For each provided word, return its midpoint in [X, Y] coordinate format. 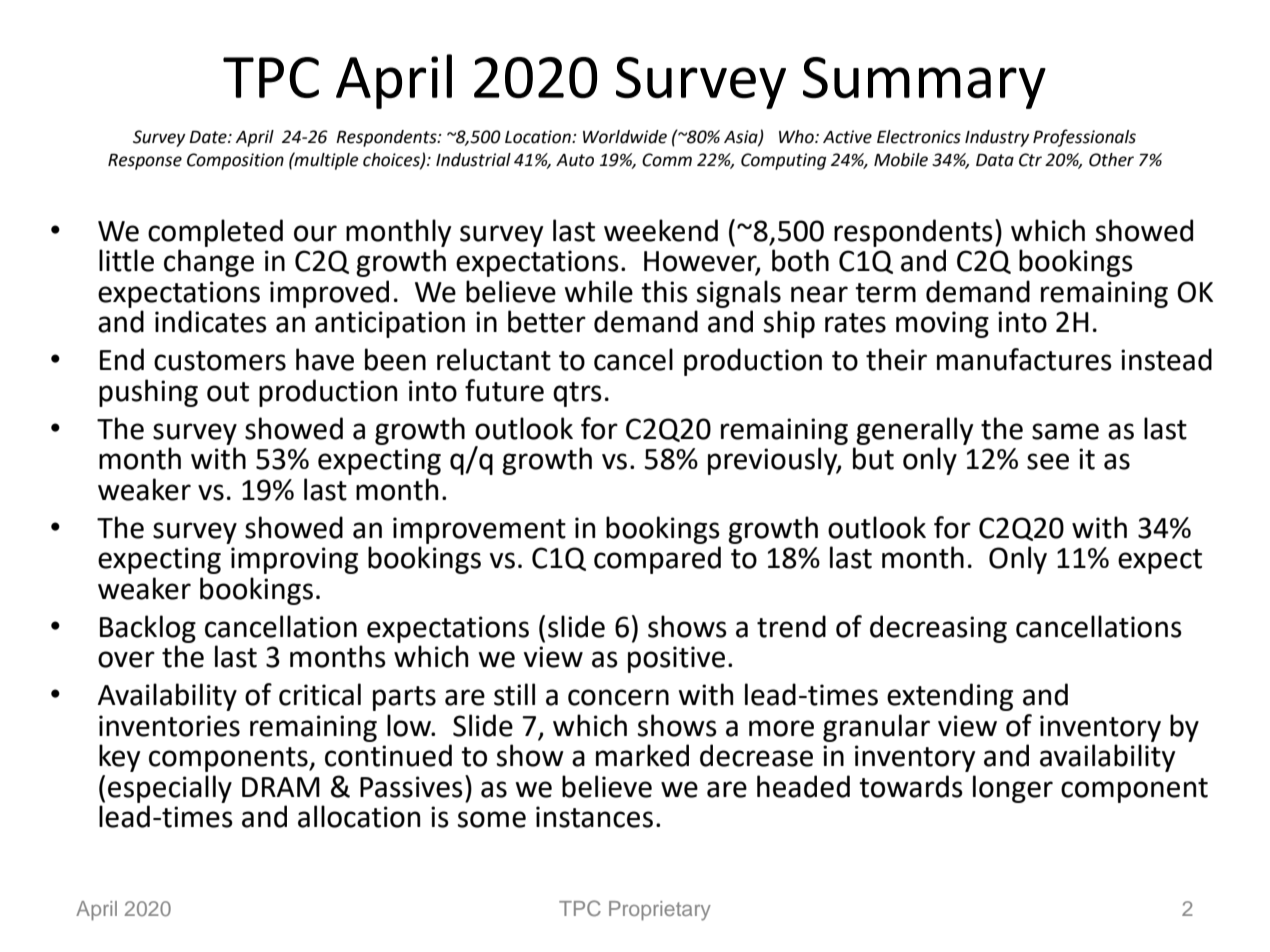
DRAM [281, 787]
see [1048, 461]
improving [294, 560]
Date [209, 137]
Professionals [1084, 138]
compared [657, 560]
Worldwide [625, 137]
